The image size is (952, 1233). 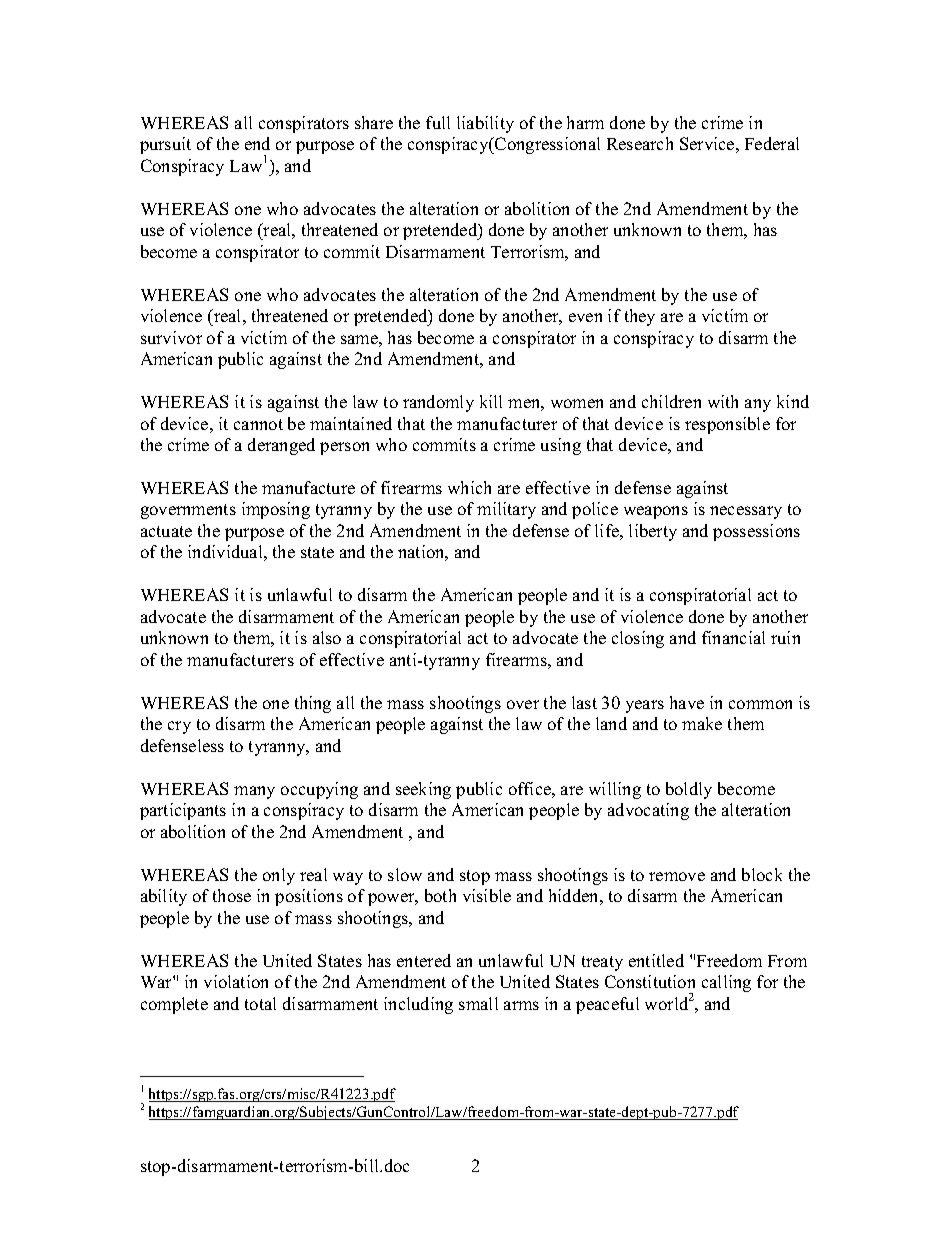 I want to click on with, so click(x=723, y=401).
